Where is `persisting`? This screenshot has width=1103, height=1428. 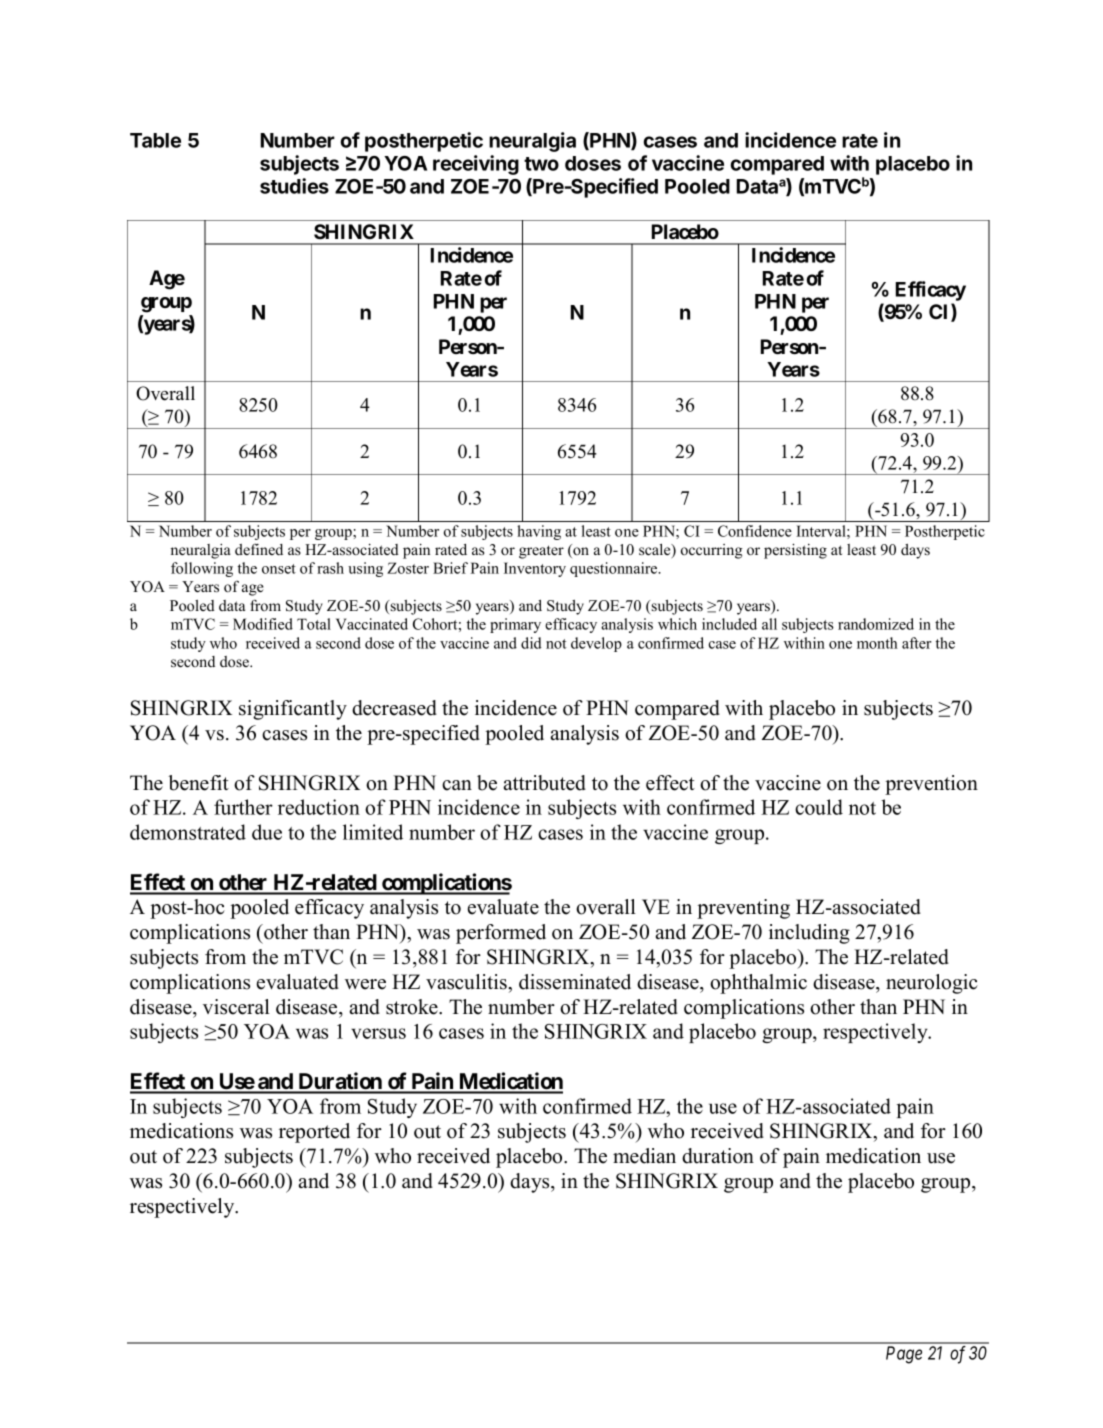
persisting is located at coordinates (795, 551).
